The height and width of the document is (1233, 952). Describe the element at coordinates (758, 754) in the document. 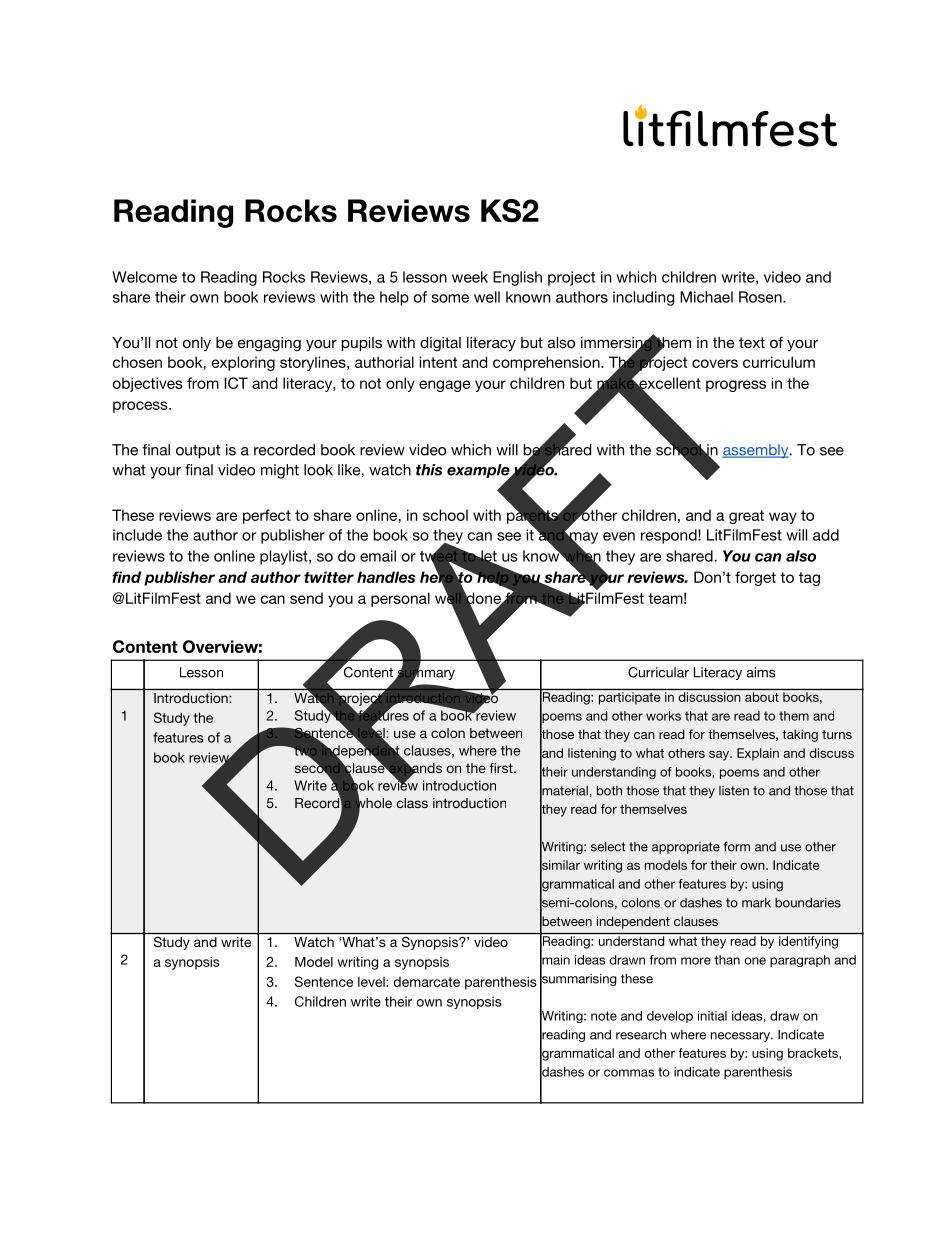

I see `Explain` at that location.
